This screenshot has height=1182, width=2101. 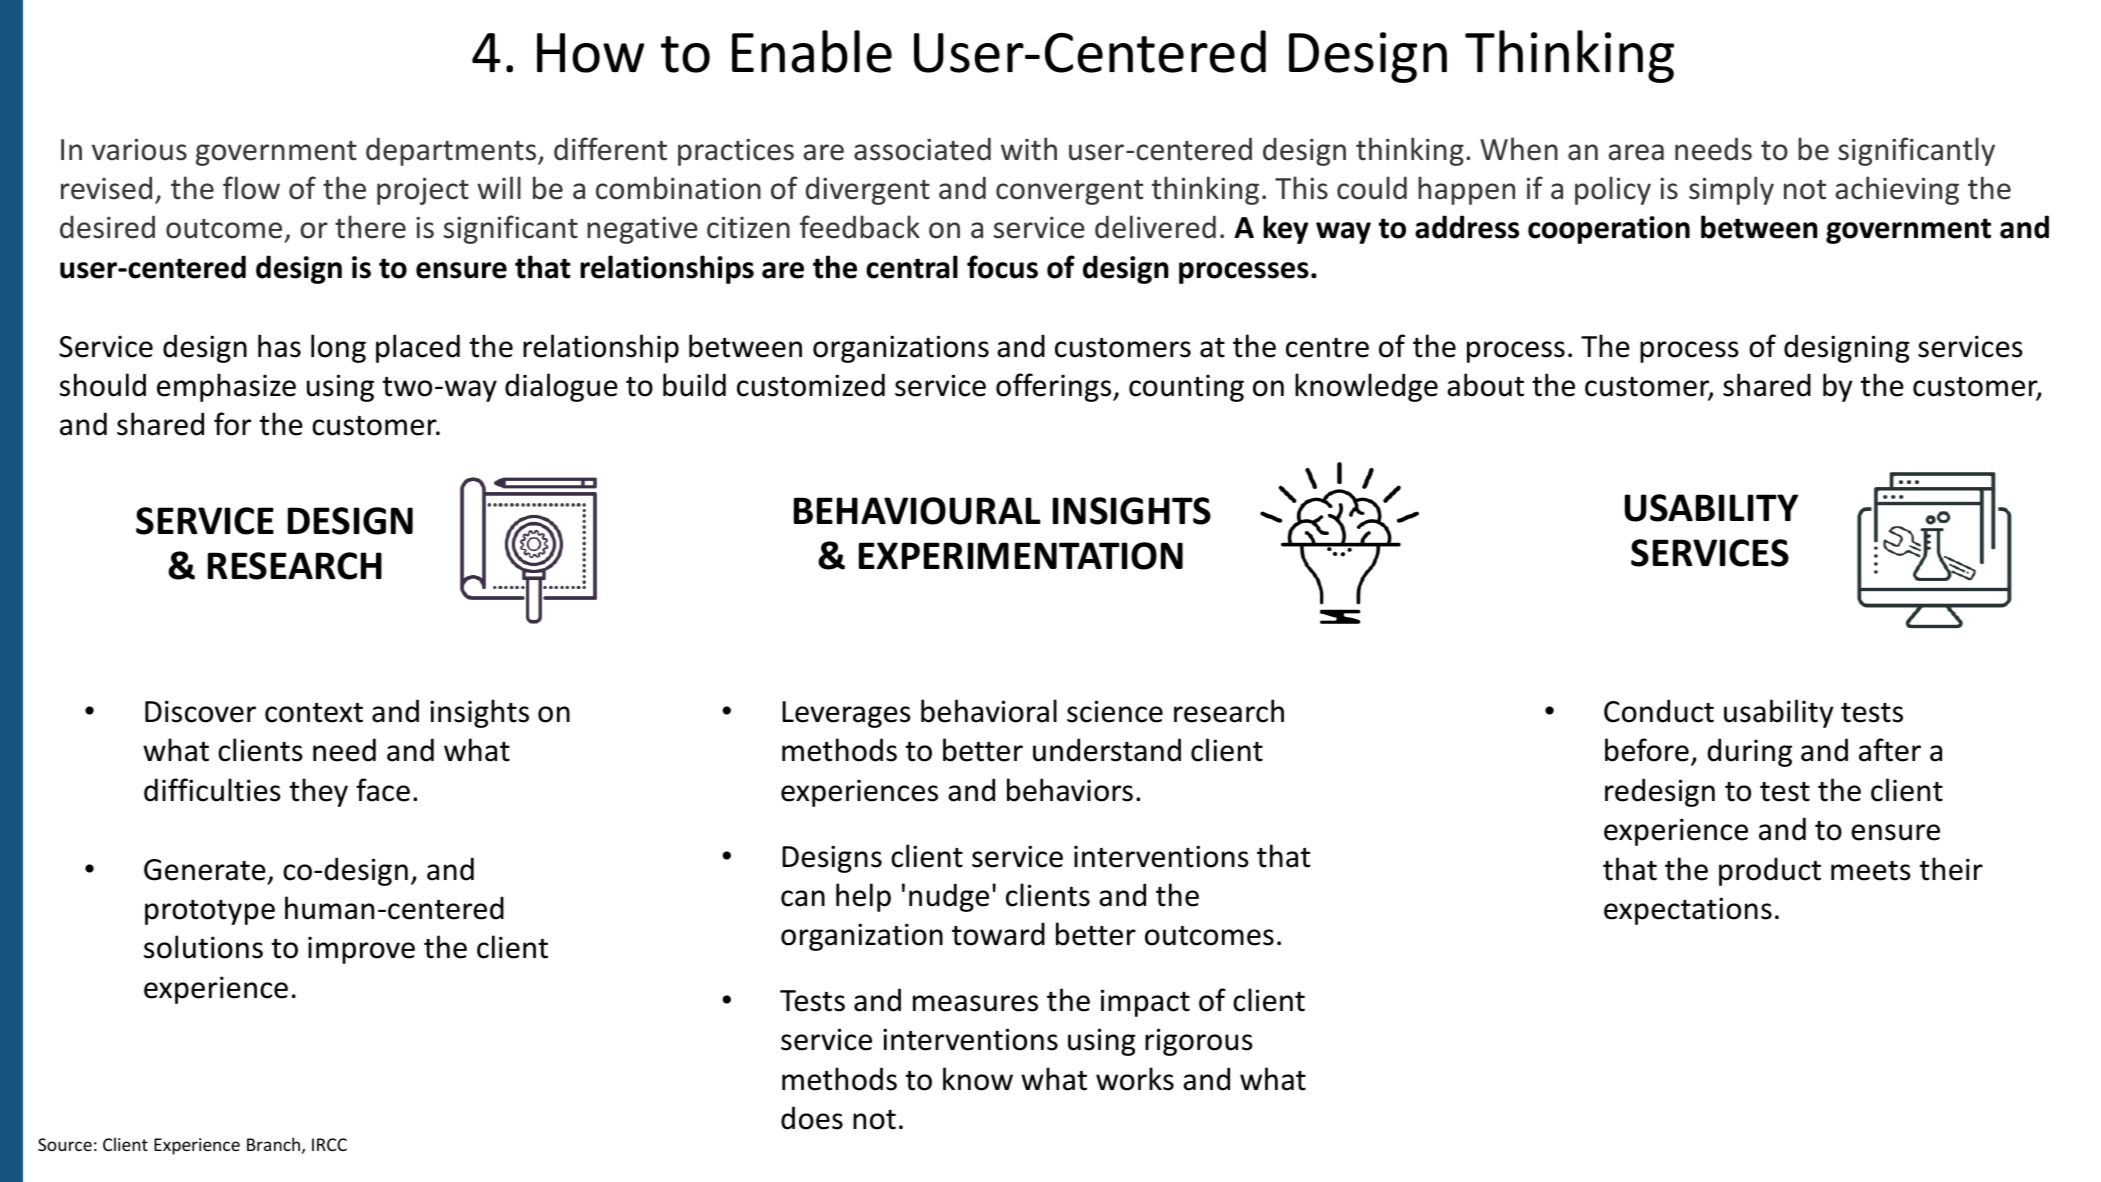 What do you see at coordinates (1029, 149) in the screenshot?
I see `with` at bounding box center [1029, 149].
